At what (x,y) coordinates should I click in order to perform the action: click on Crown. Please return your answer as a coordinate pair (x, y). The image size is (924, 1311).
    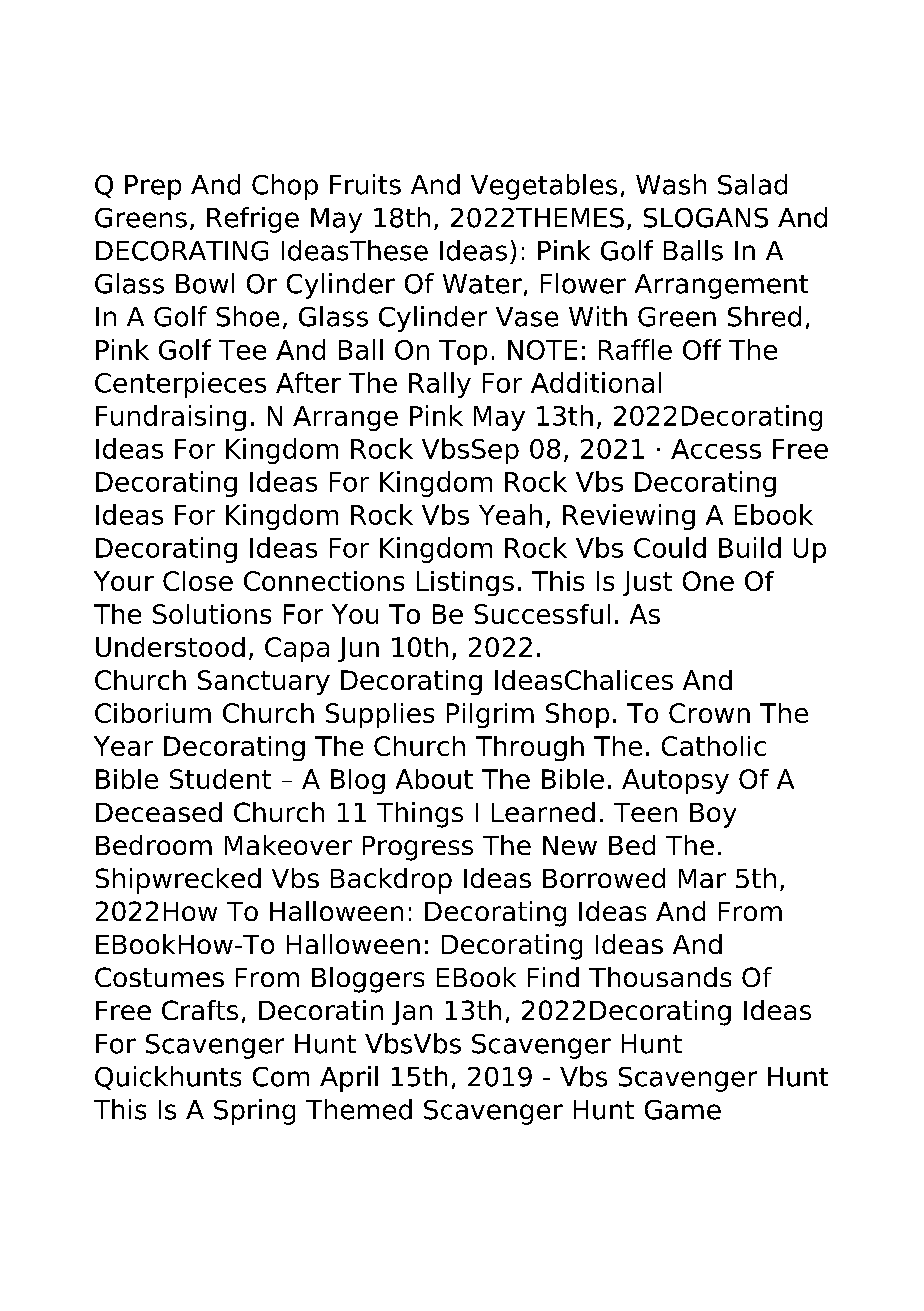
    Looking at the image, I should click on (709, 713).
